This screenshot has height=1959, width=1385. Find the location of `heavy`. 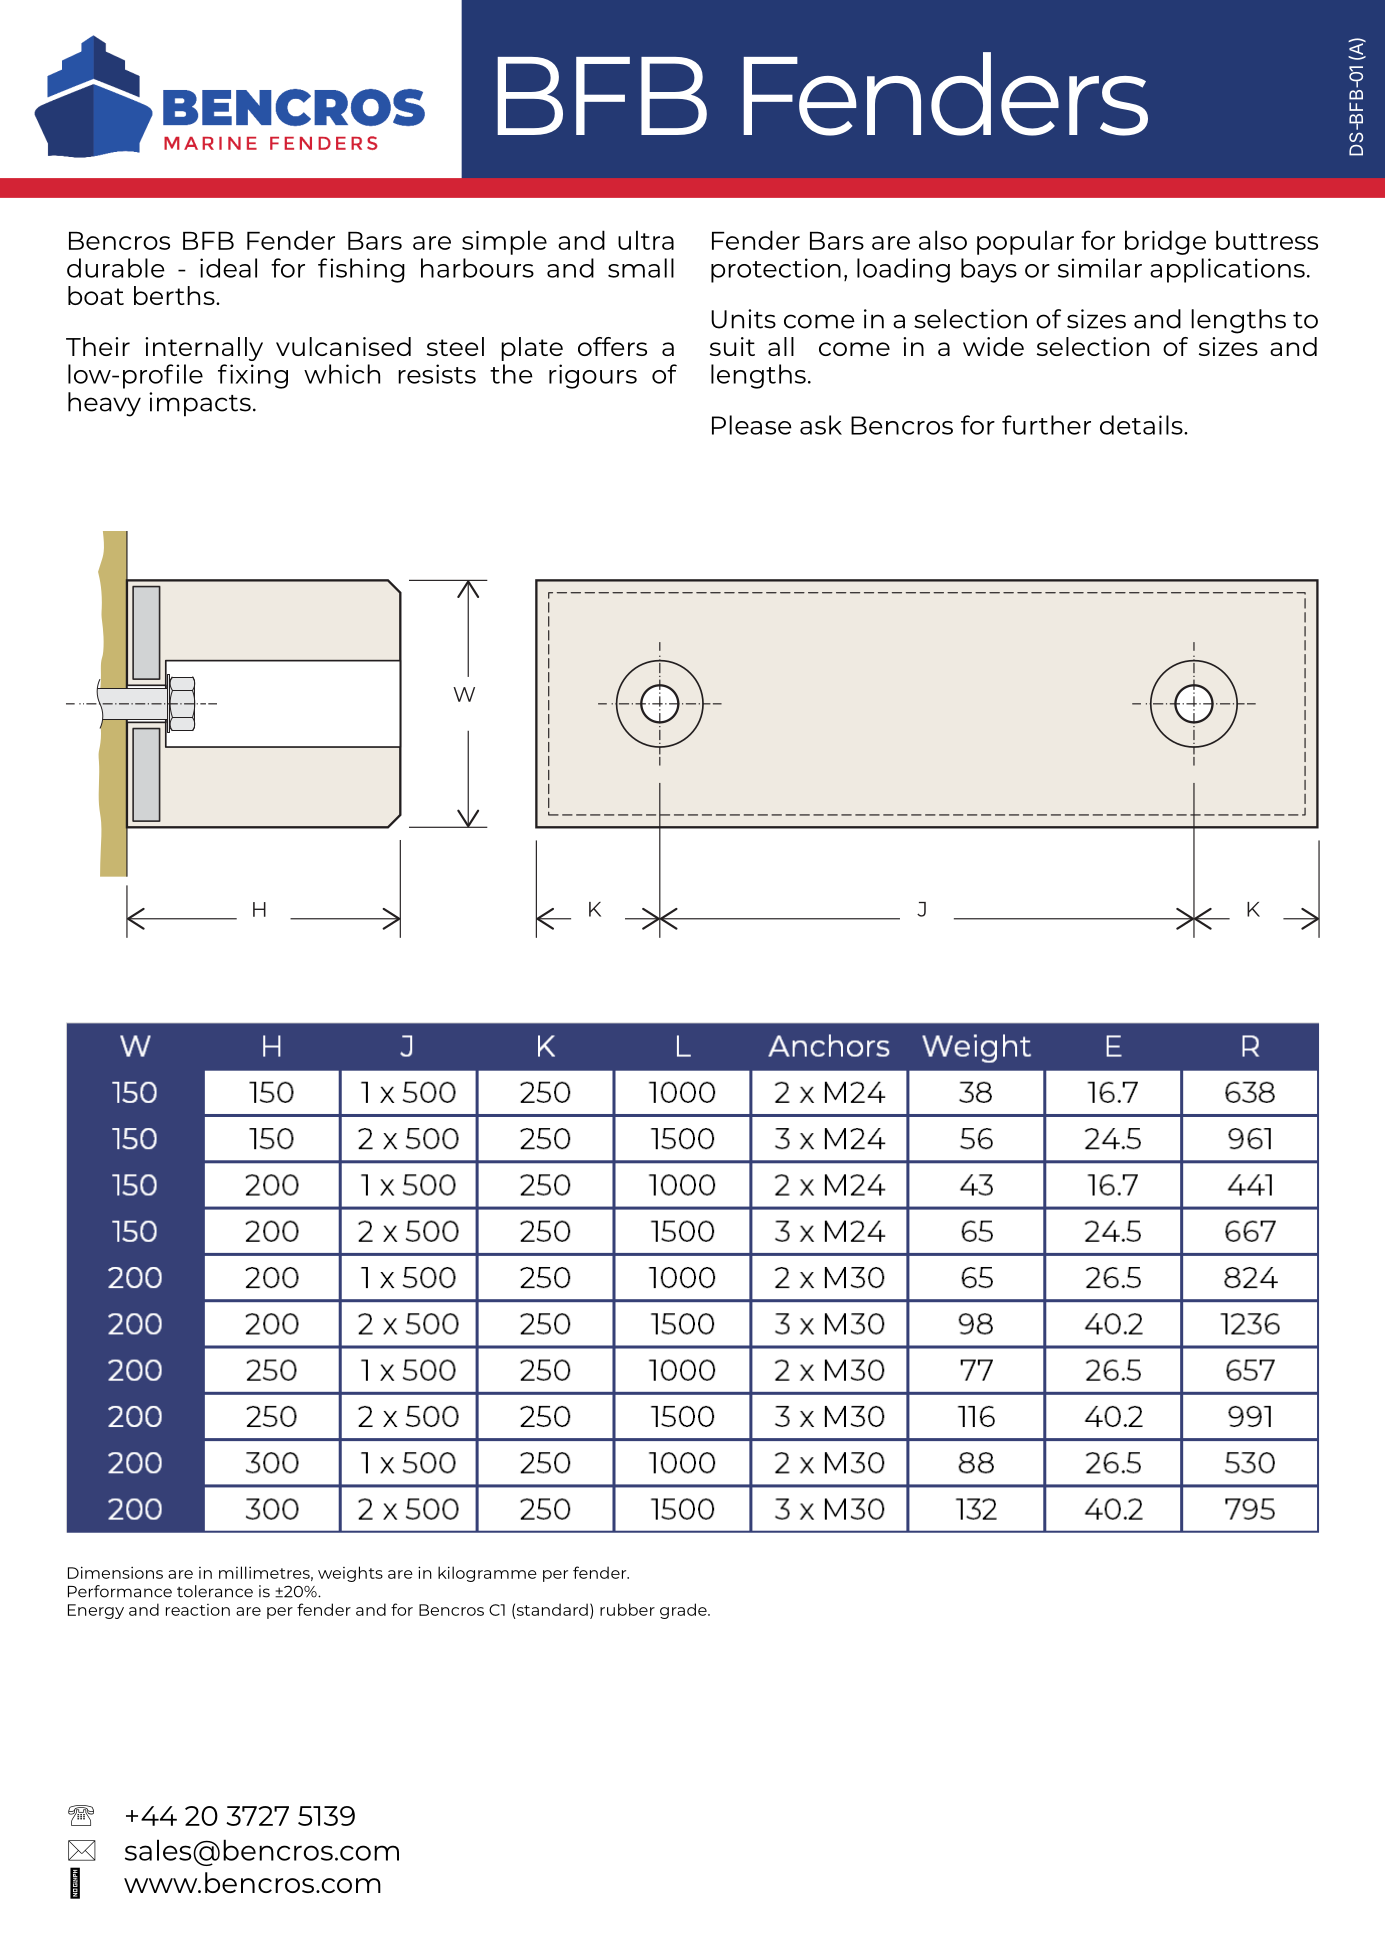

heavy is located at coordinates (104, 404).
